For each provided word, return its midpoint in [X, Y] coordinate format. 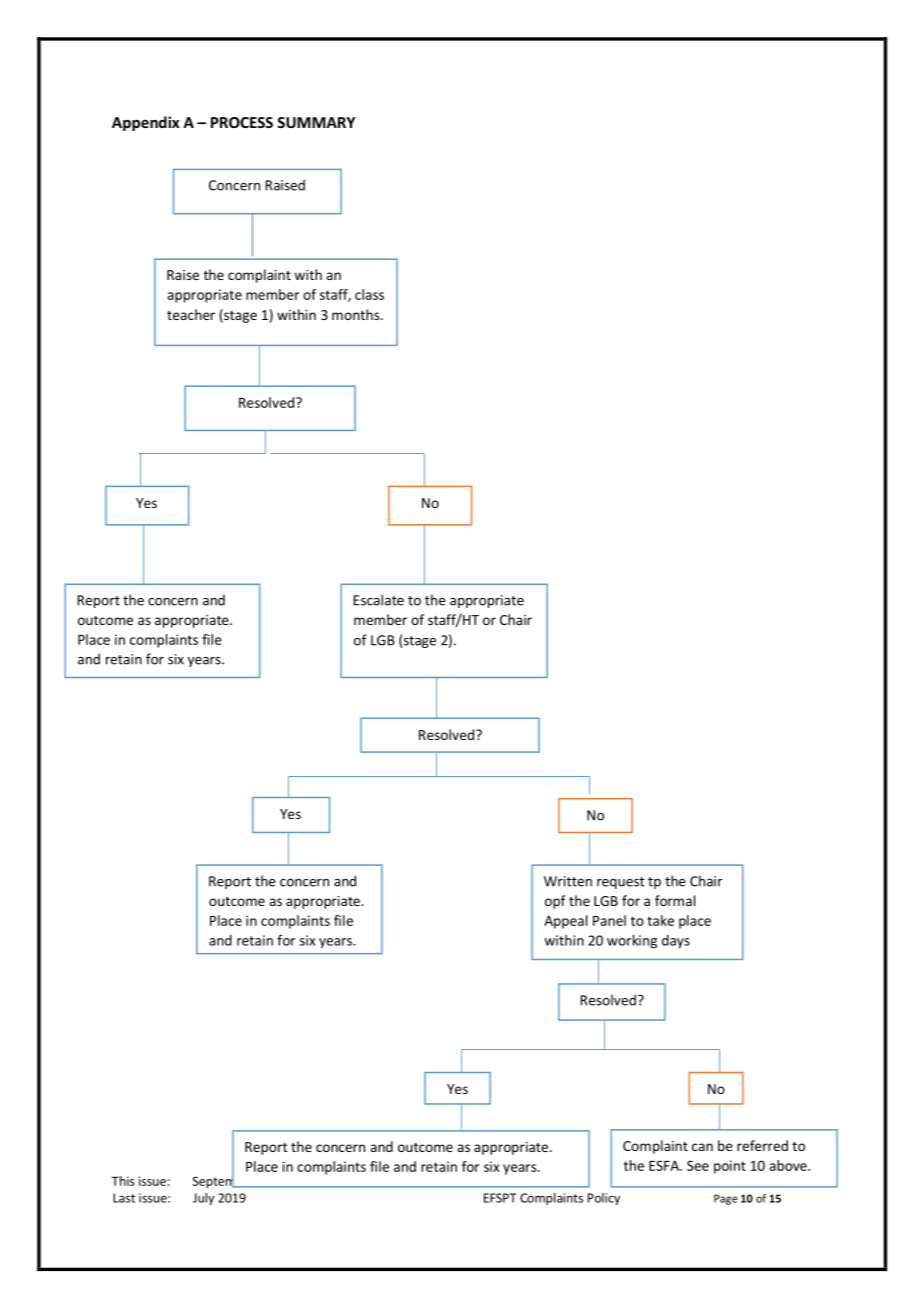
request [621, 883]
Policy [604, 1199]
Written [568, 881]
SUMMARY [316, 122]
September [224, 1181]
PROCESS [242, 122]
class [369, 294]
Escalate [379, 600]
